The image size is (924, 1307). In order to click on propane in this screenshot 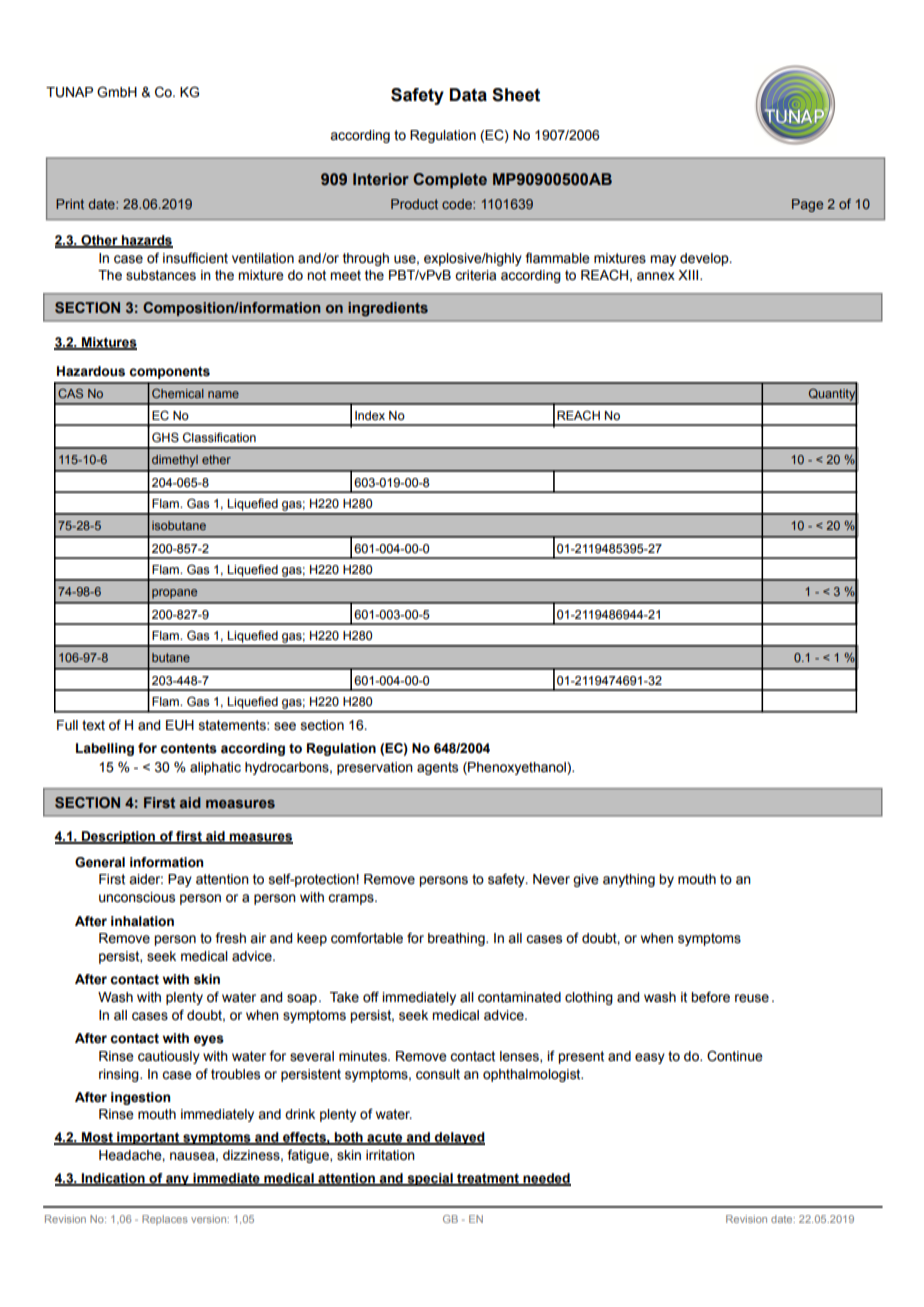, I will do `click(174, 594)`.
